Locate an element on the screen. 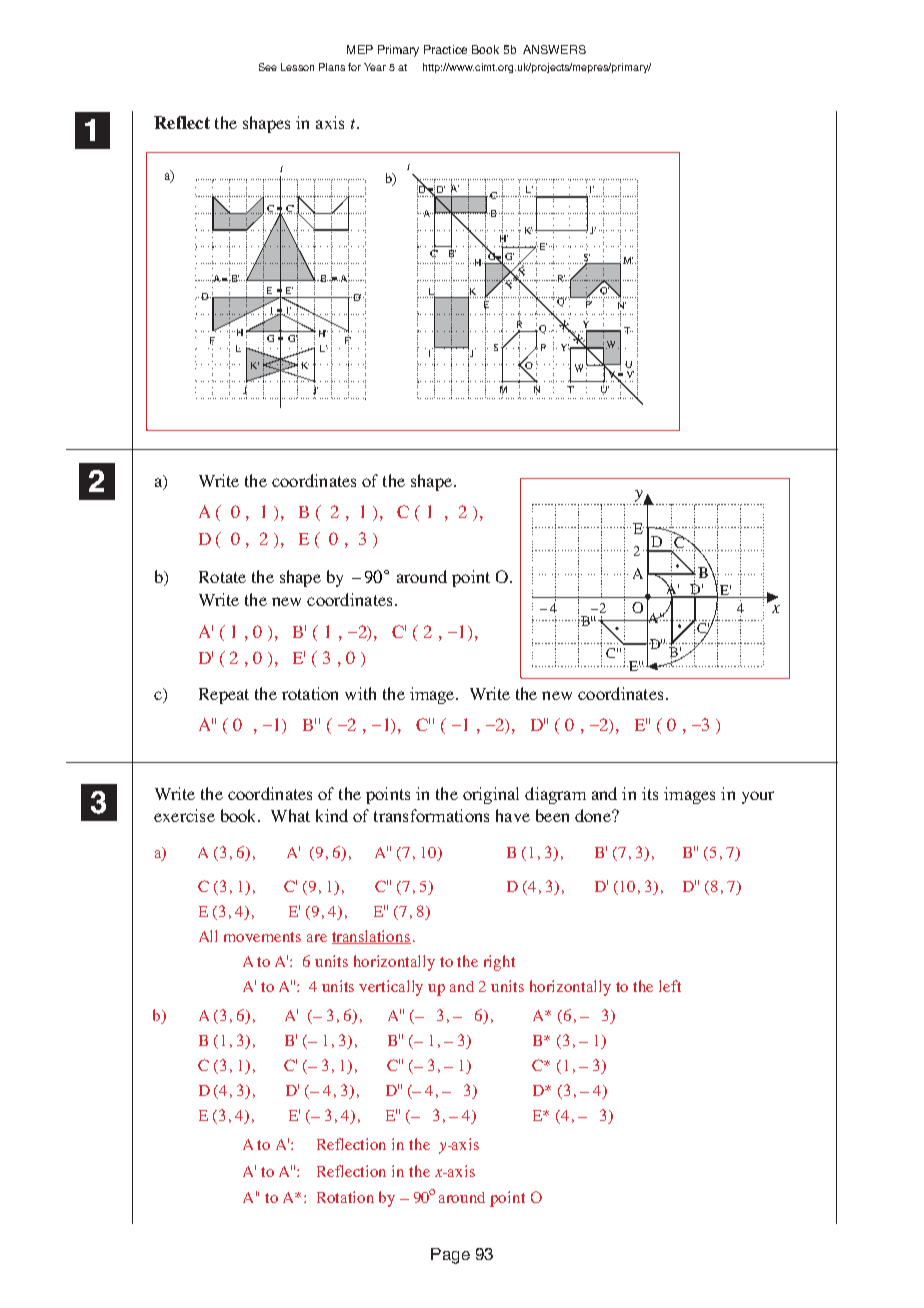 Image resolution: width=924 pixels, height=1308 pixels. vertically is located at coordinates (391, 988).
